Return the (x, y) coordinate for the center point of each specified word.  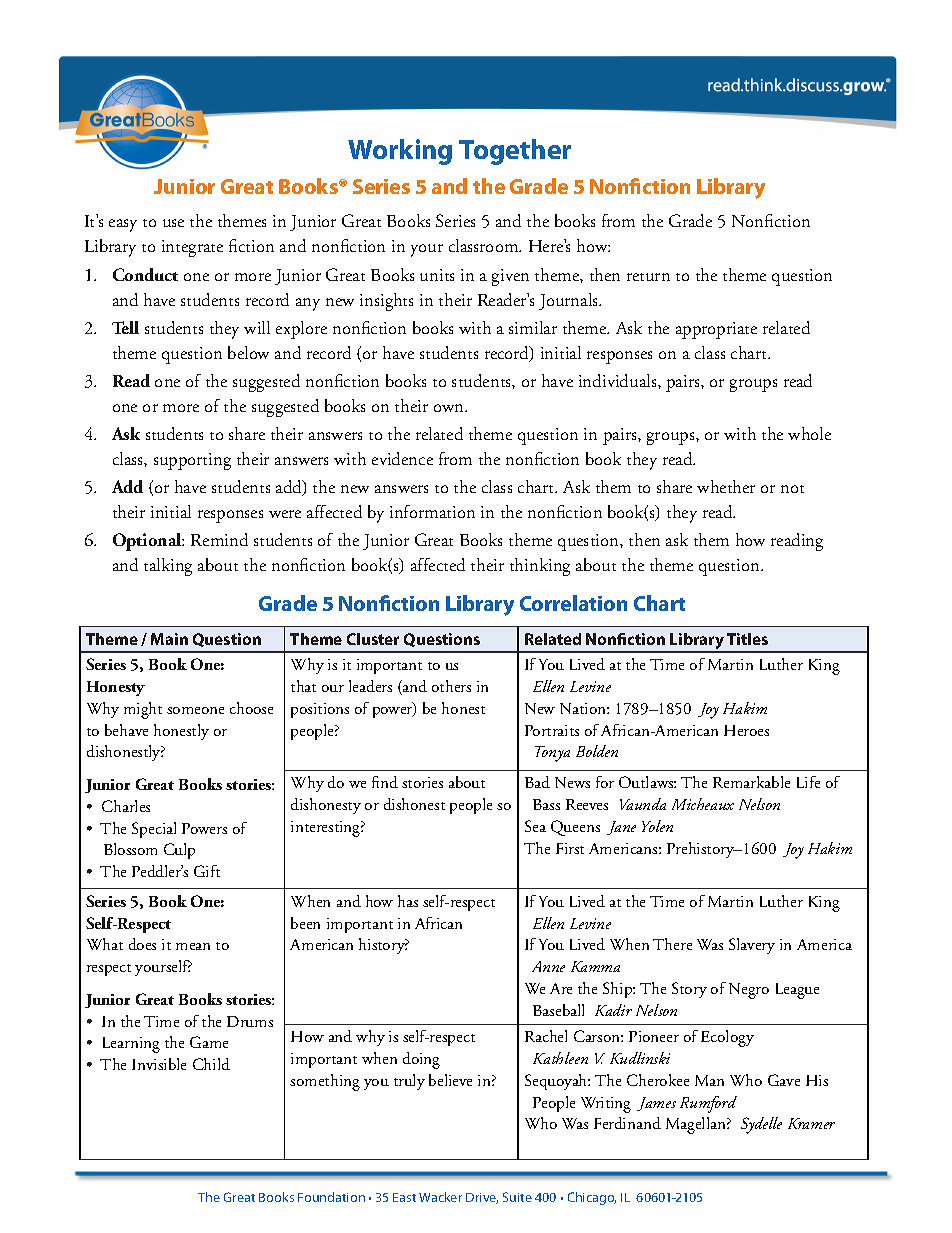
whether (726, 486)
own (450, 408)
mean (193, 946)
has (408, 901)
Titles (747, 639)
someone (195, 710)
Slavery (752, 946)
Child (211, 1064)
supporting (192, 461)
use (173, 223)
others (451, 686)
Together (515, 152)
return (648, 277)
